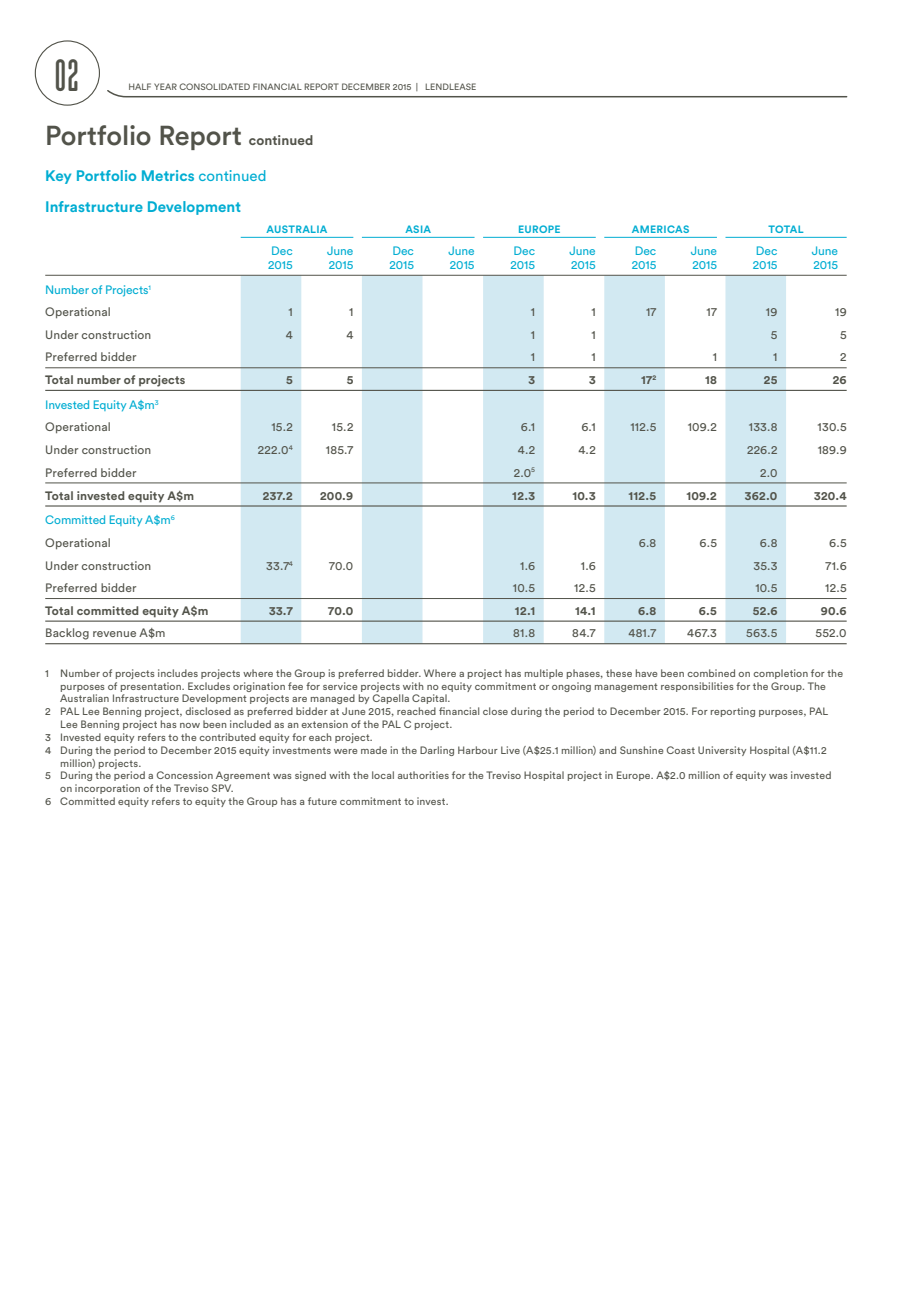 The height and width of the screenshot is (1308, 924). What do you see at coordinates (168, 175) in the screenshot?
I see `Metrics` at bounding box center [168, 175].
